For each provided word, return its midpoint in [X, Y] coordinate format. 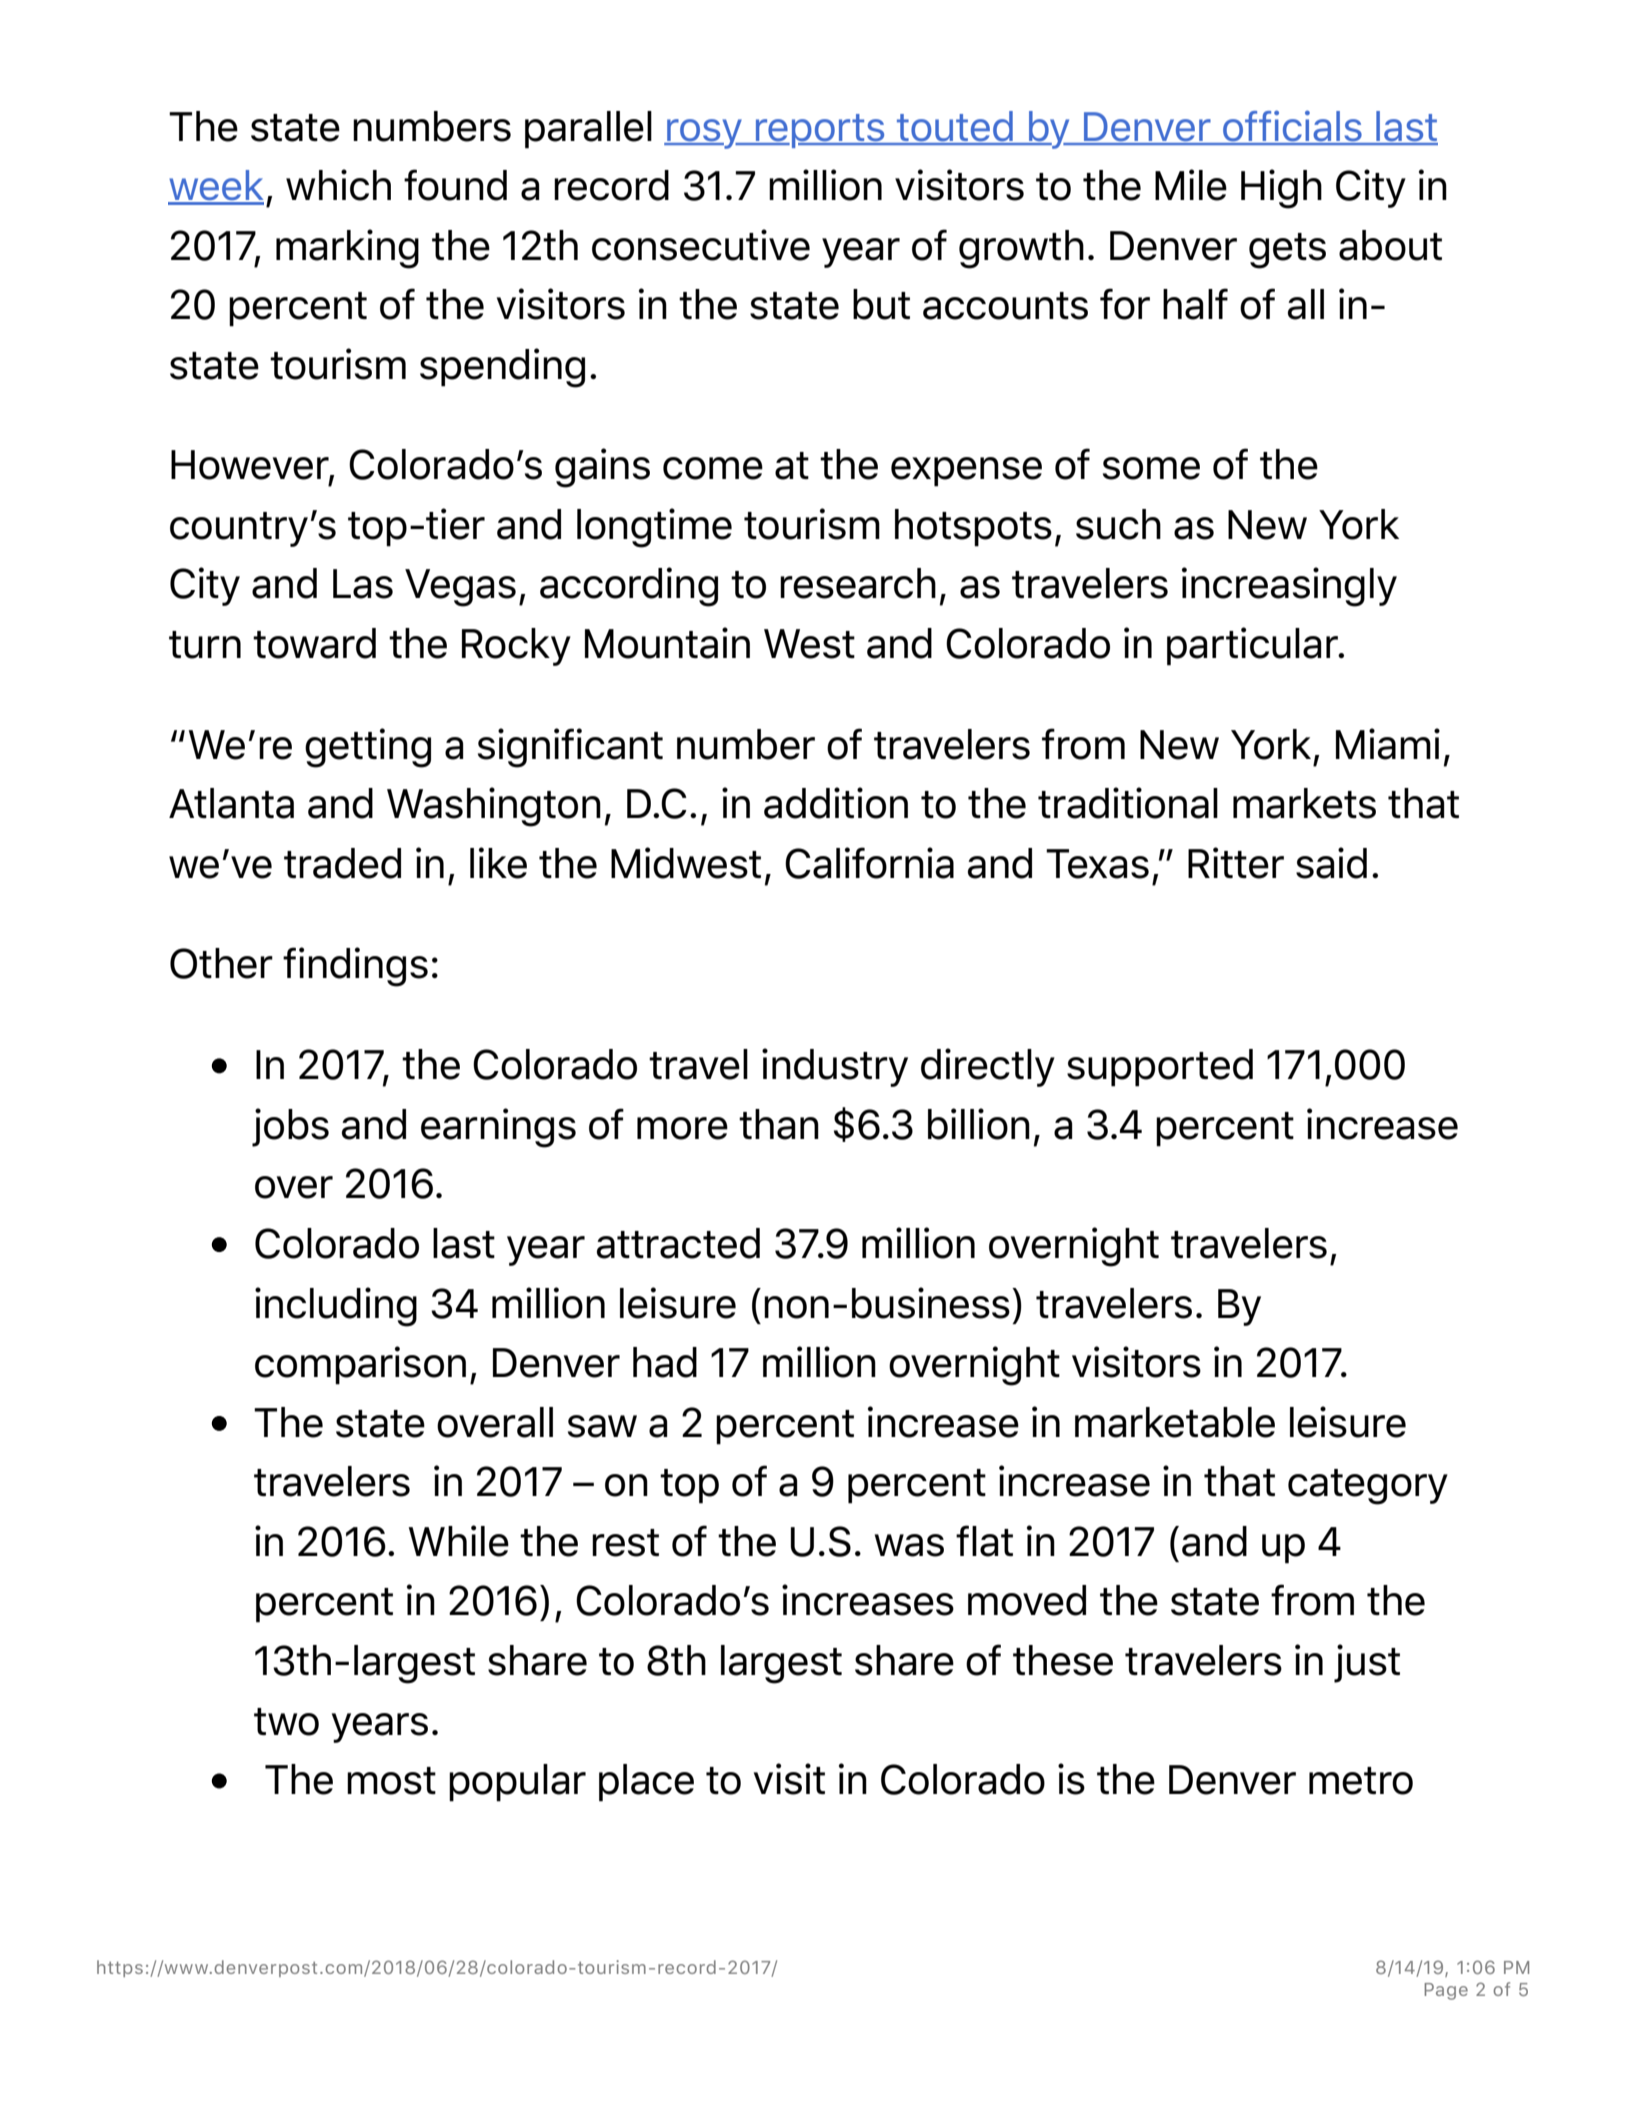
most [391, 1781]
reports [820, 131]
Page [1446, 1991]
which [338, 185]
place [646, 1783]
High [1281, 189]
